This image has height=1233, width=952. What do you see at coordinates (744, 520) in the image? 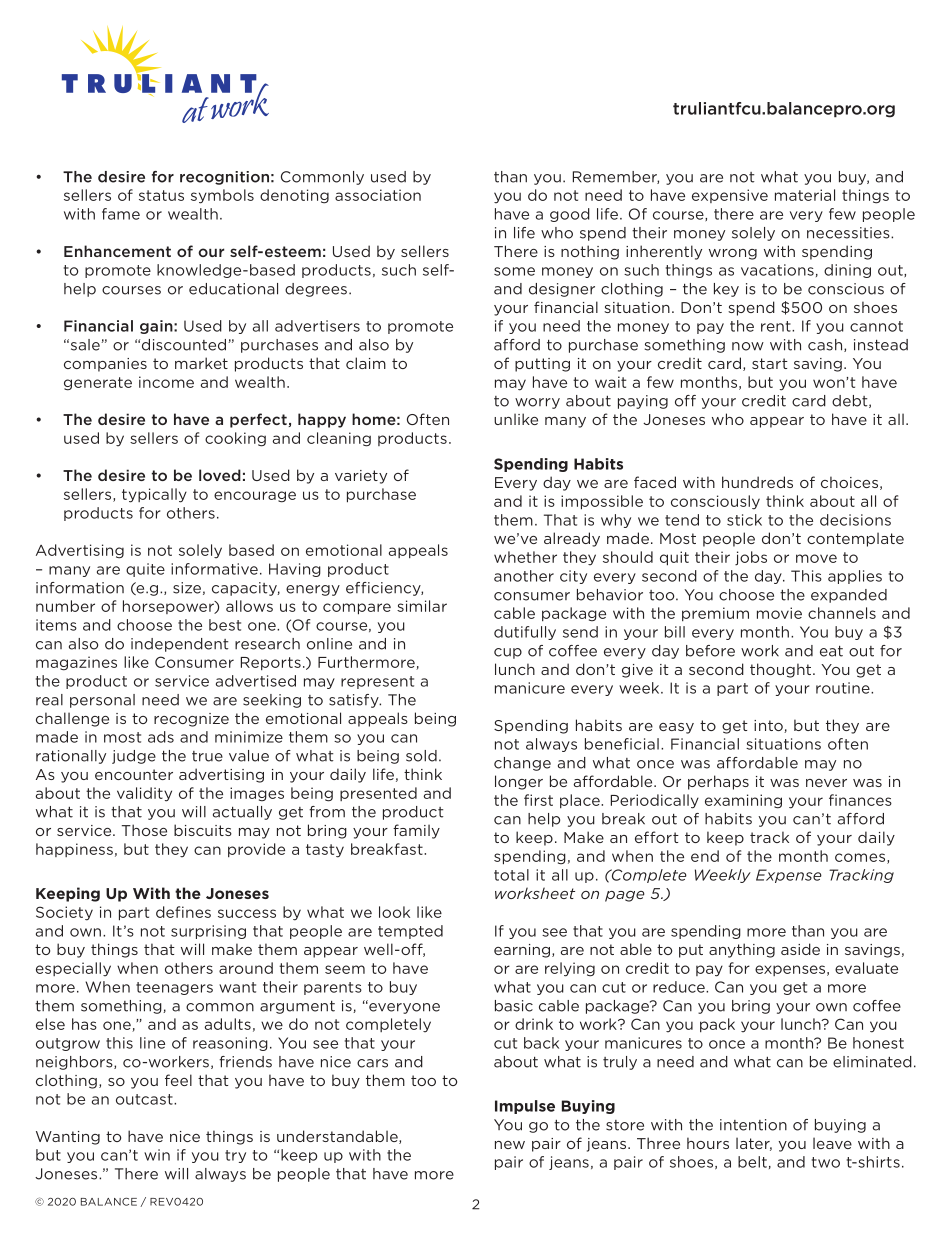
I see `stick` at bounding box center [744, 520].
